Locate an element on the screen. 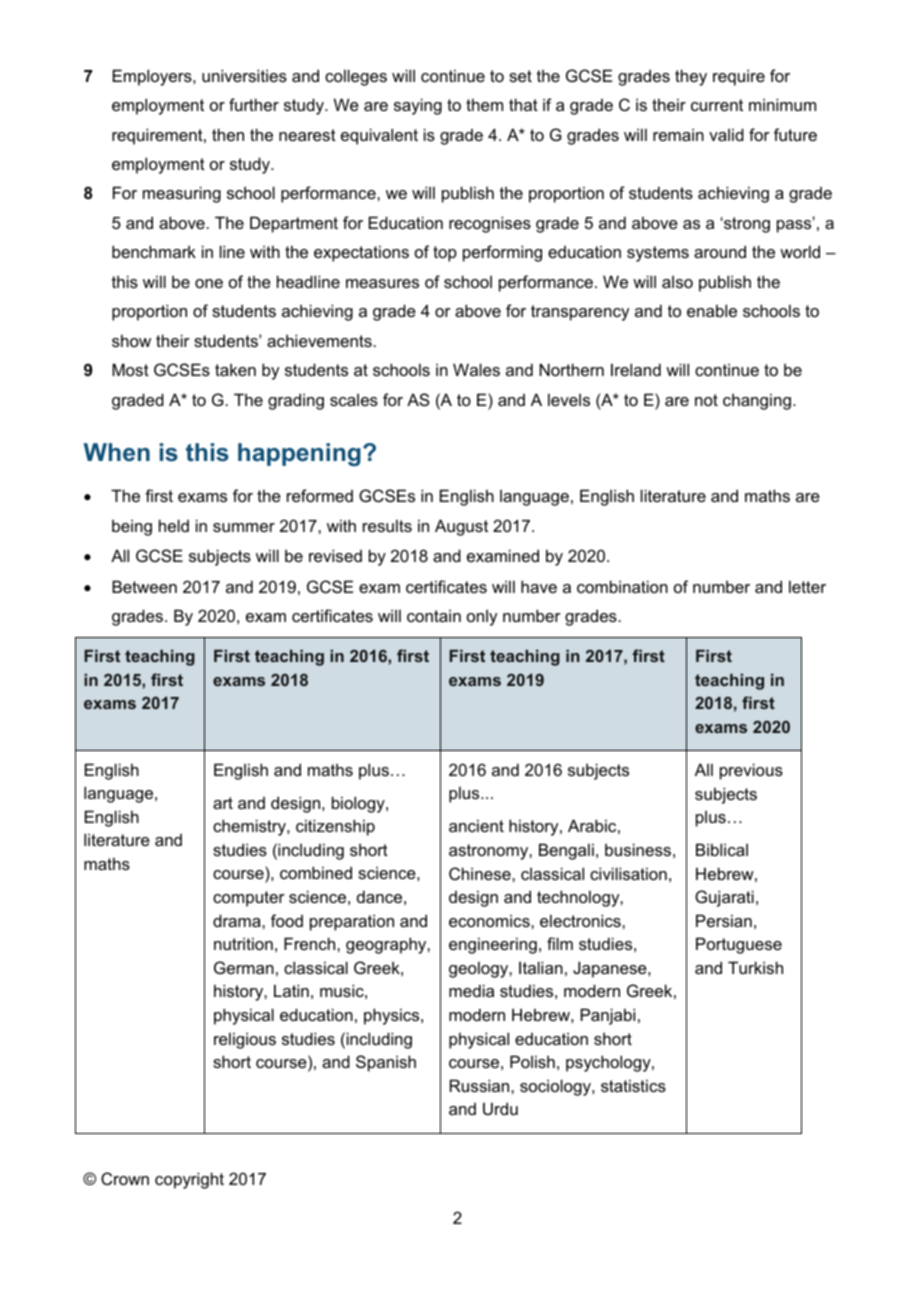 The width and height of the screenshot is (924, 1308). Between is located at coordinates (144, 586).
